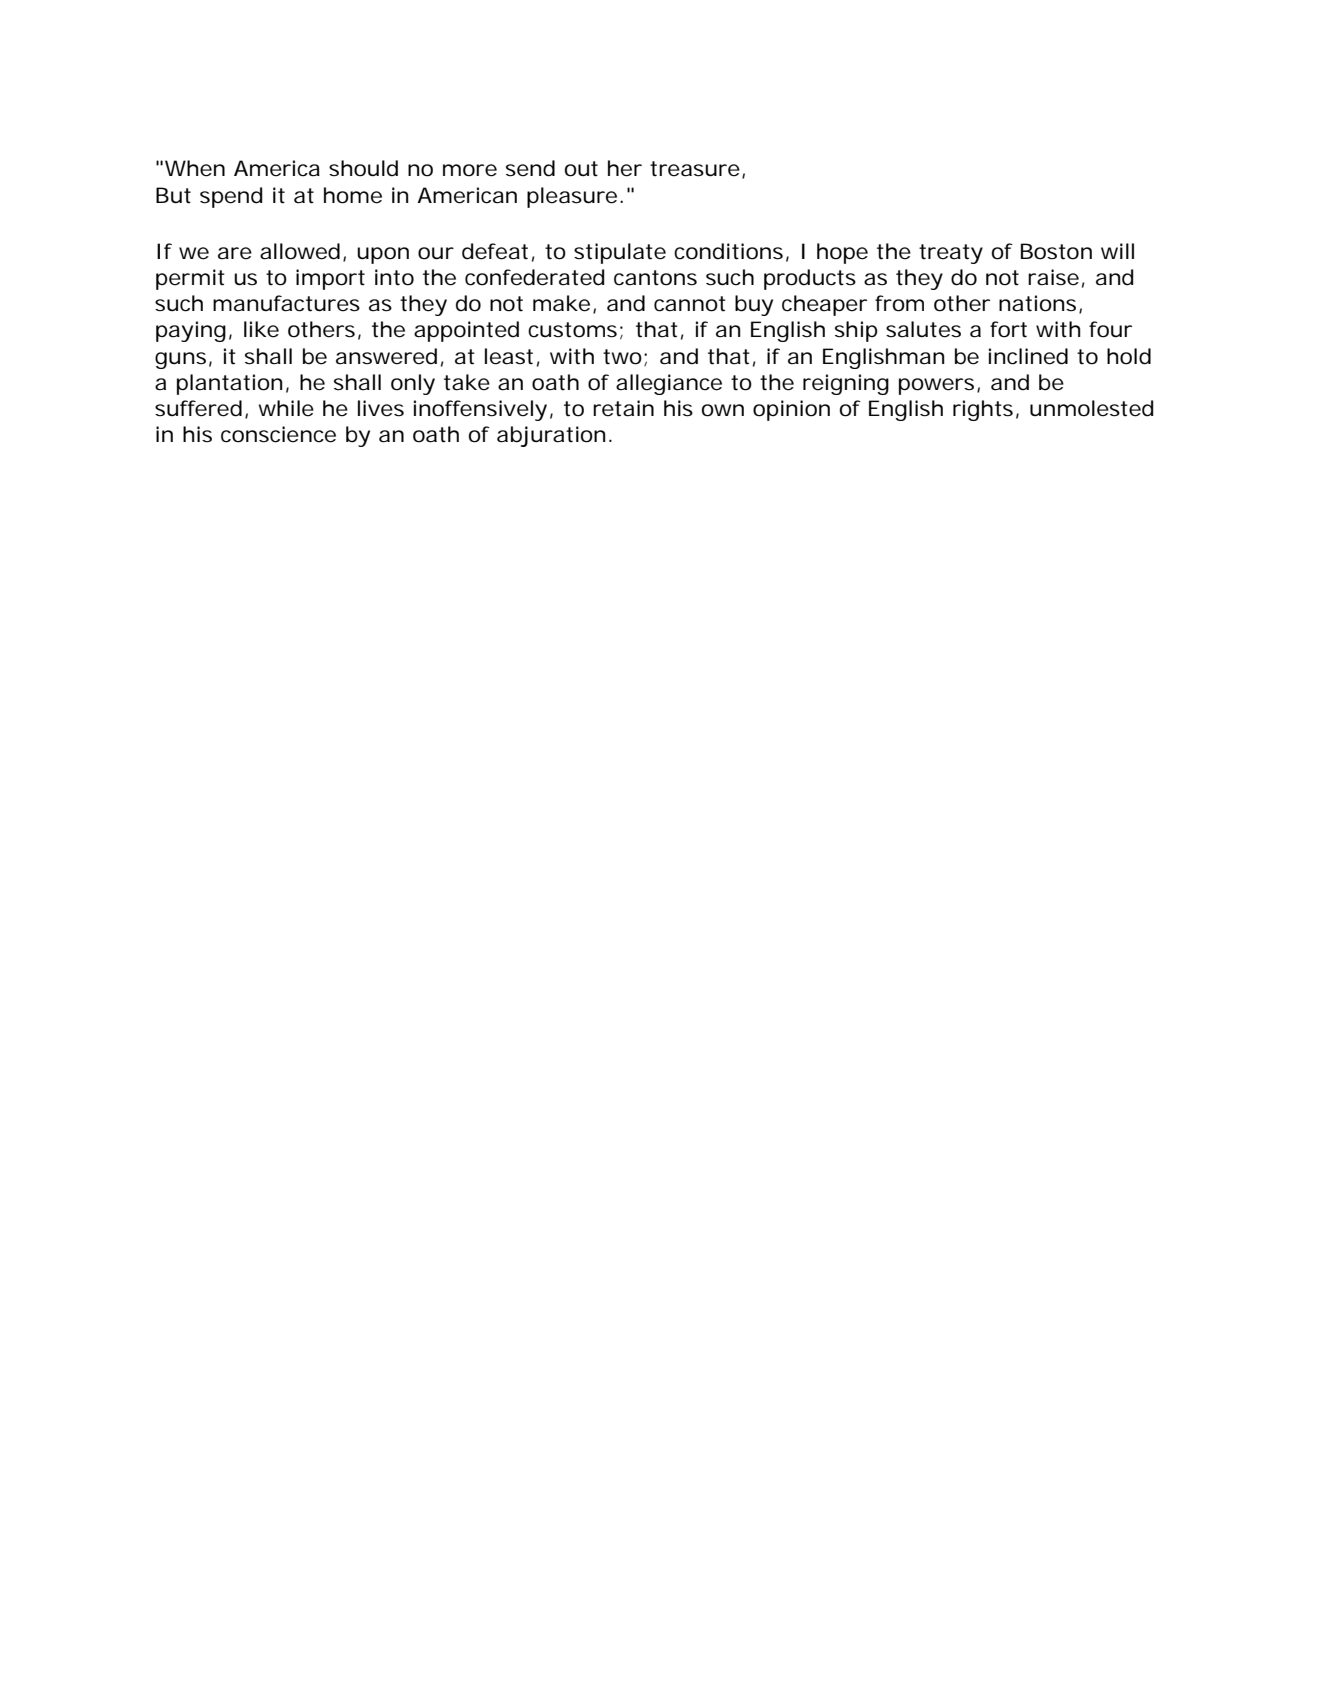 This screenshot has width=1317, height=1704. What do you see at coordinates (1091, 408) in the screenshot?
I see `unmolested` at bounding box center [1091, 408].
